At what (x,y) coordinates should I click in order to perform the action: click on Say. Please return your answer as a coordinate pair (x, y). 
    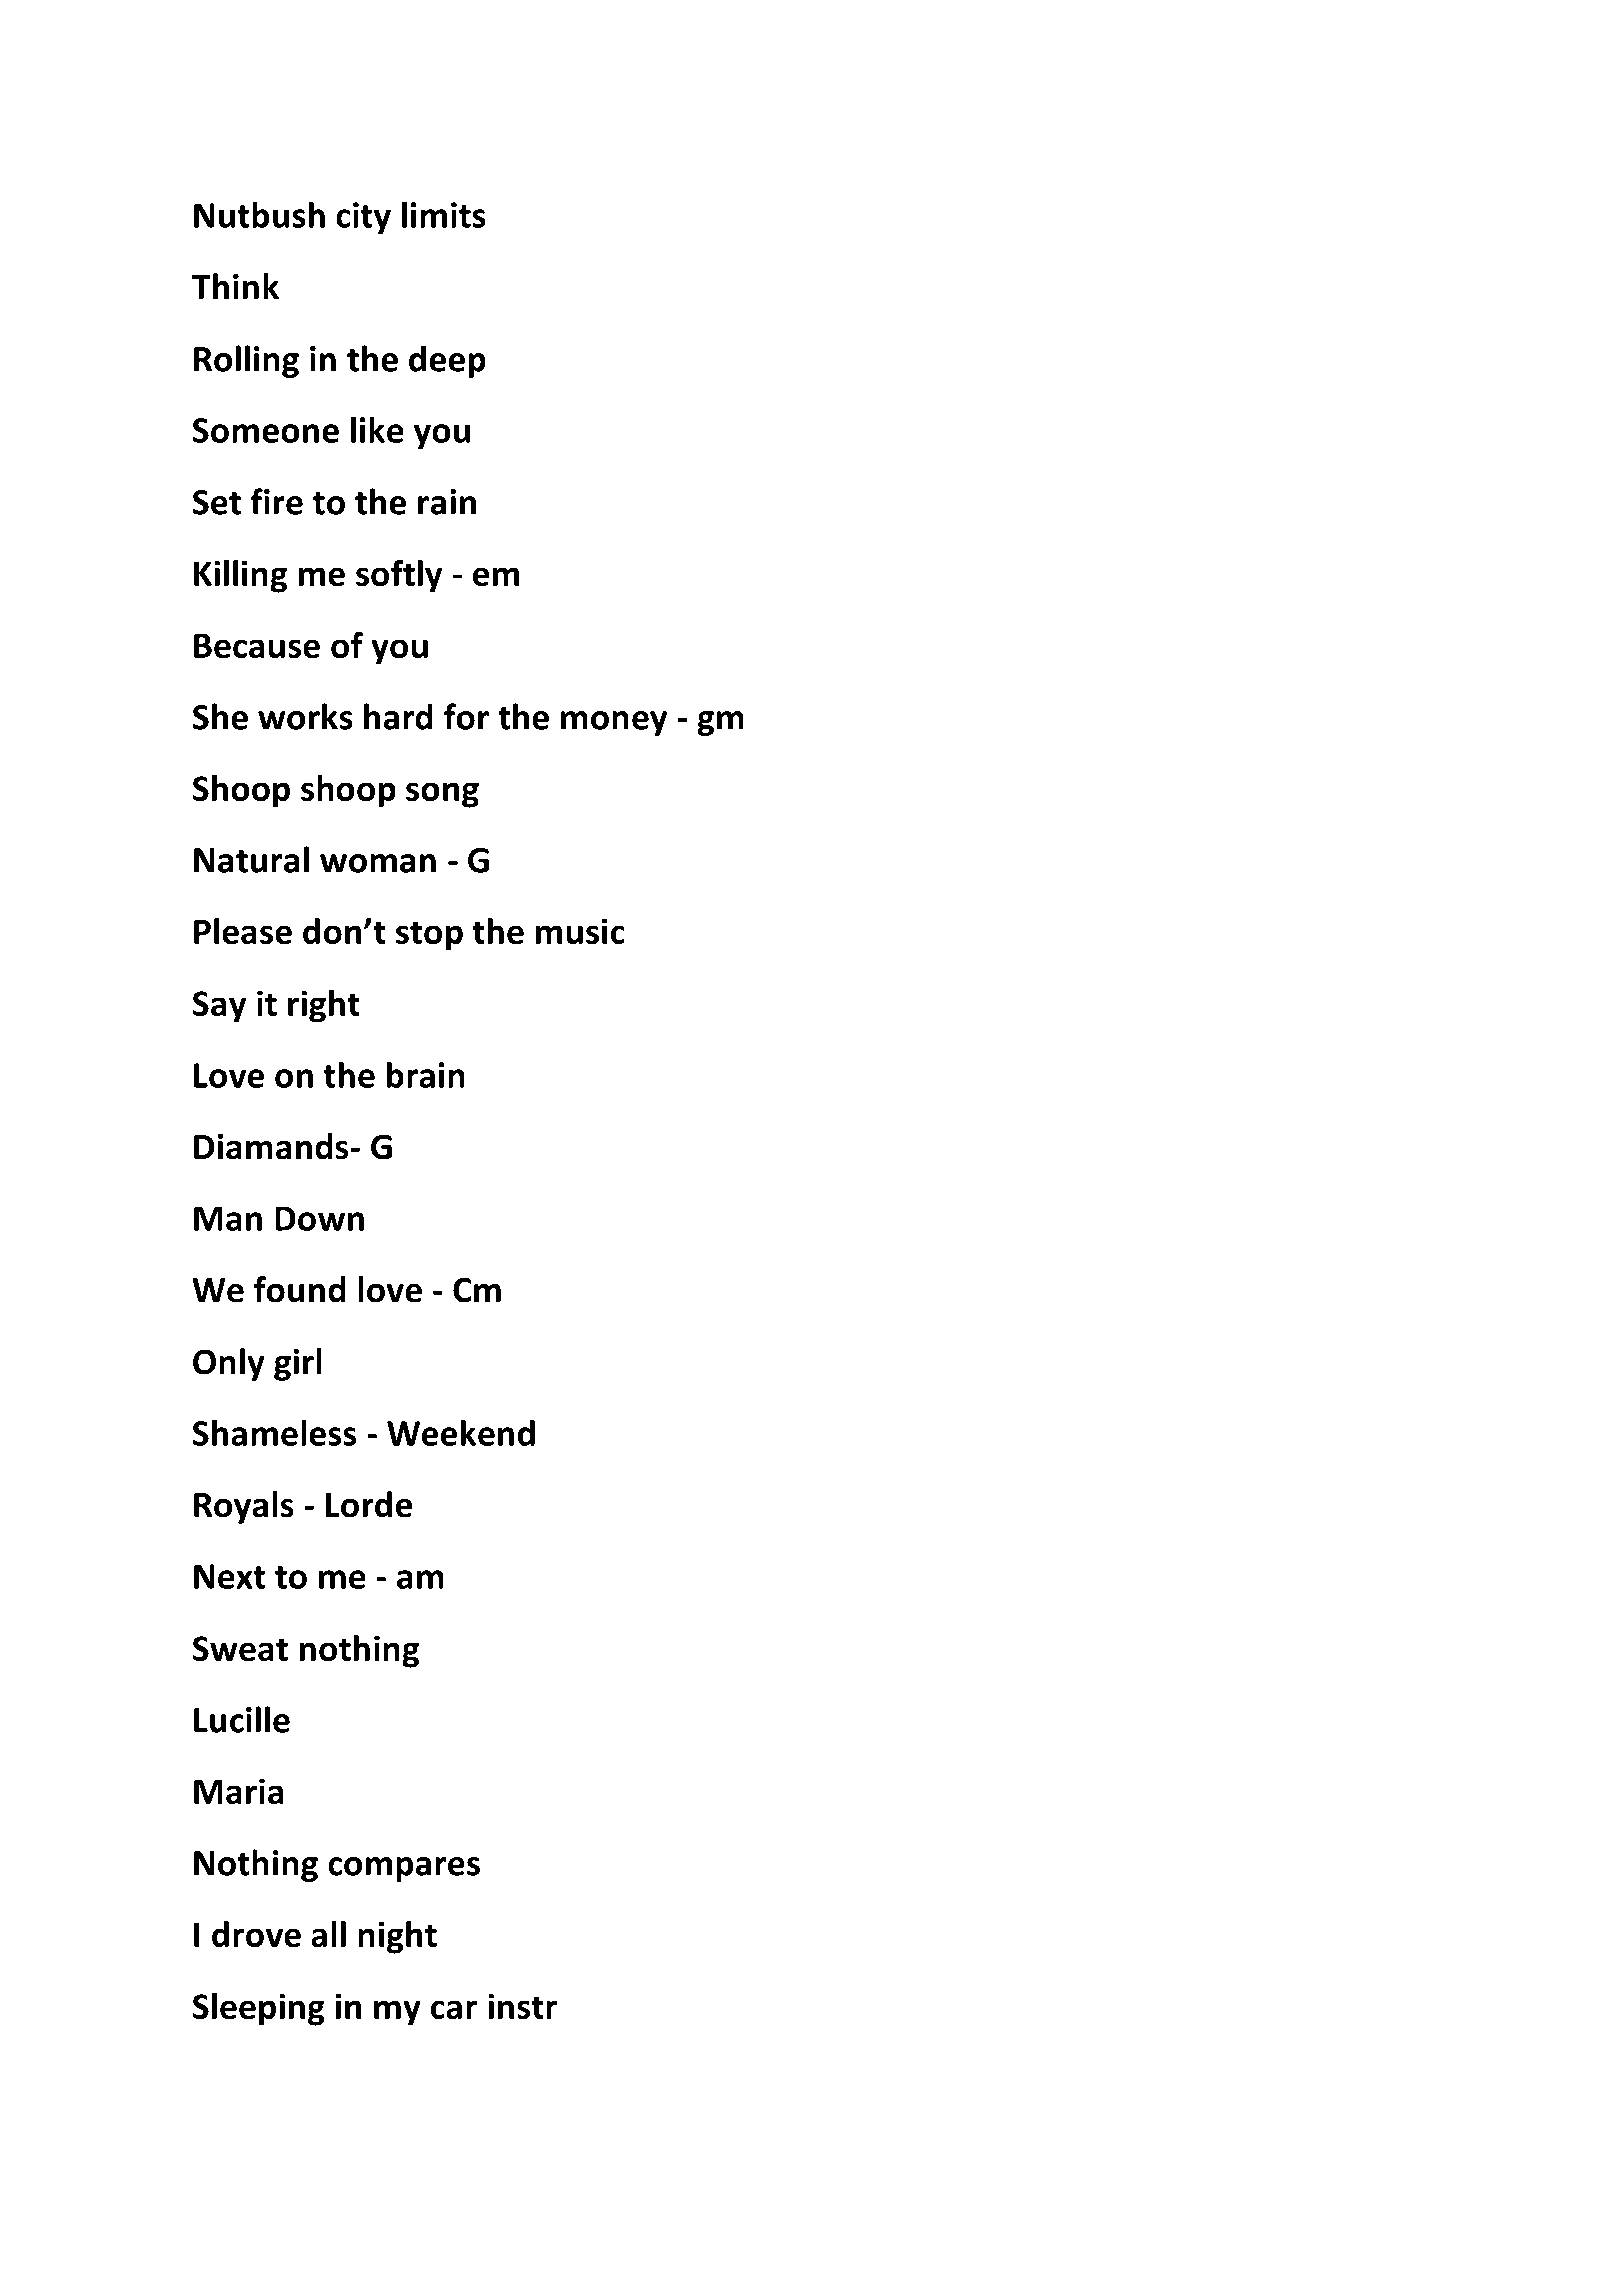
    Looking at the image, I should click on (219, 1007).
